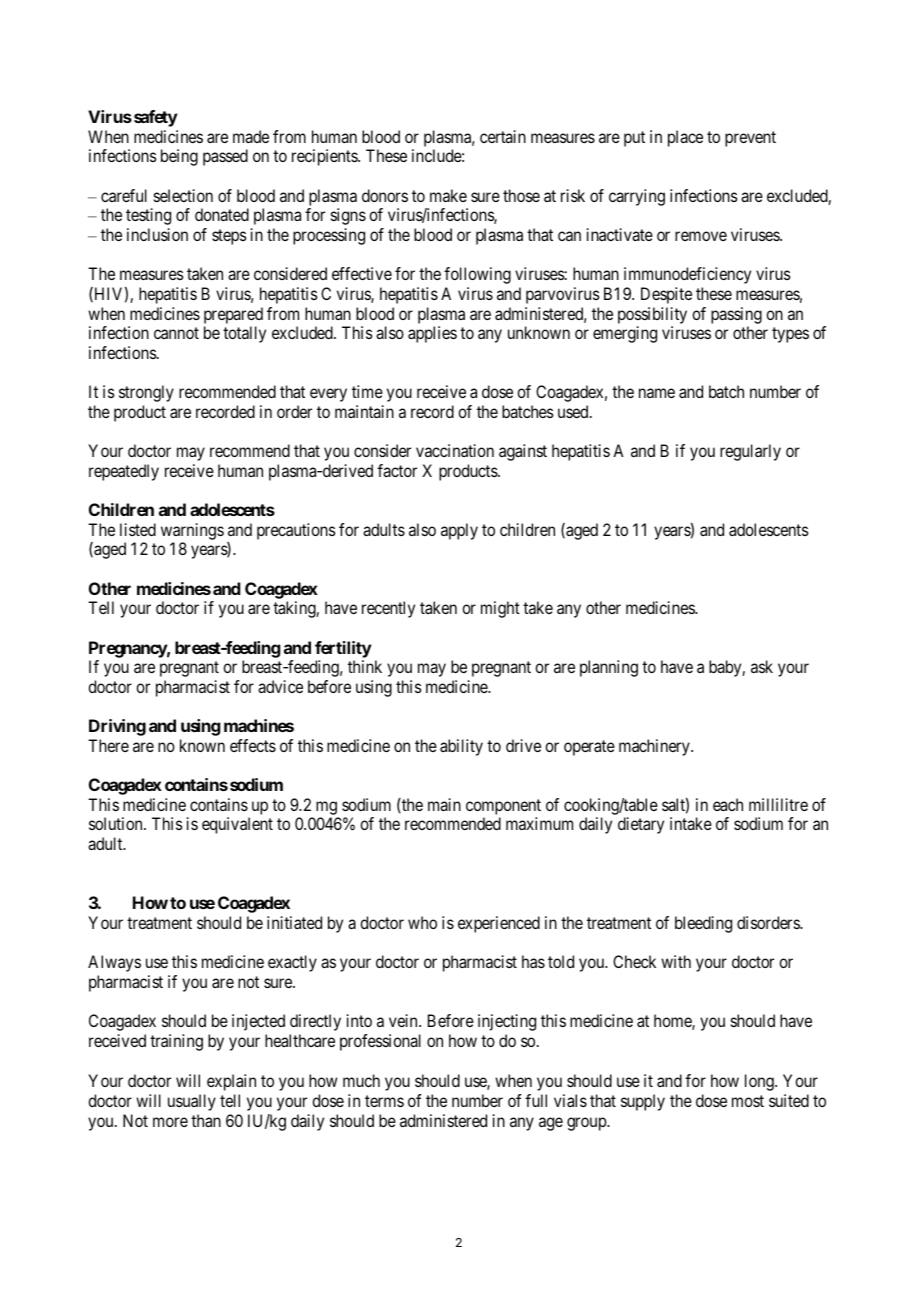  What do you see at coordinates (728, 804) in the page?
I see `each` at bounding box center [728, 804].
